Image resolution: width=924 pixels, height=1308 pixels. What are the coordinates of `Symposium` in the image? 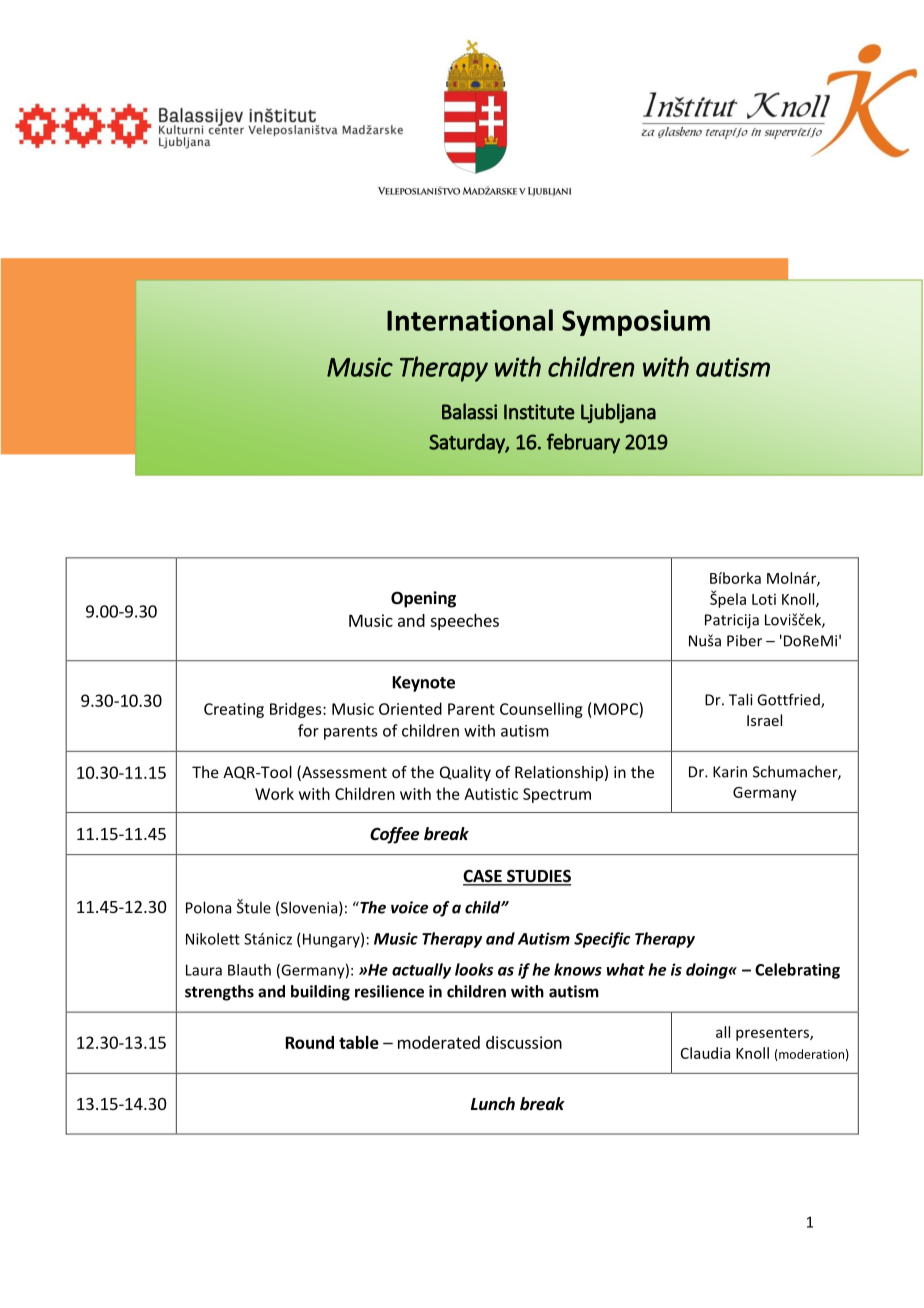 It's located at (636, 323).
